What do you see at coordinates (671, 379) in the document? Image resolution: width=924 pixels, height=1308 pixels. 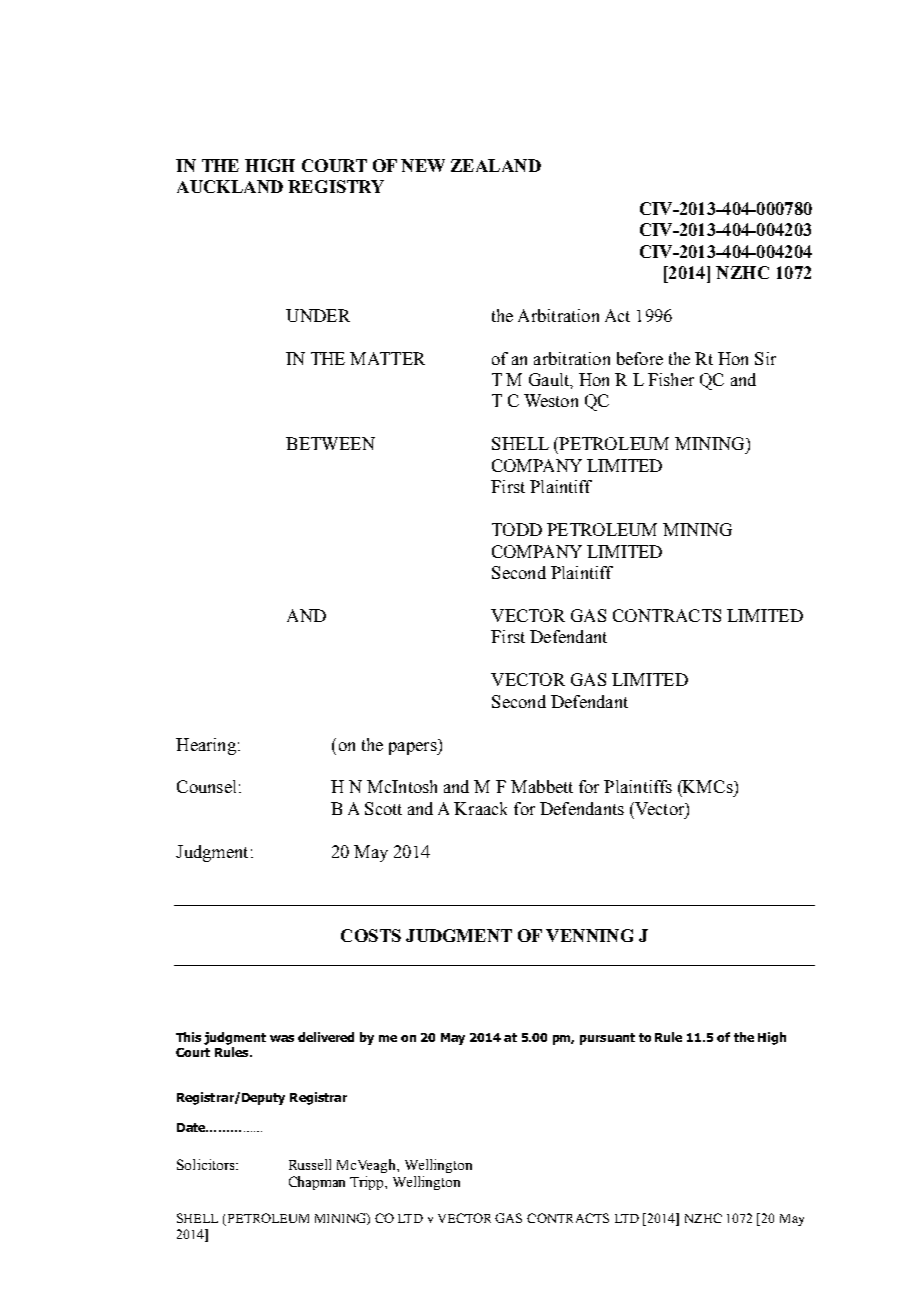 I see `Fisher` at bounding box center [671, 379].
